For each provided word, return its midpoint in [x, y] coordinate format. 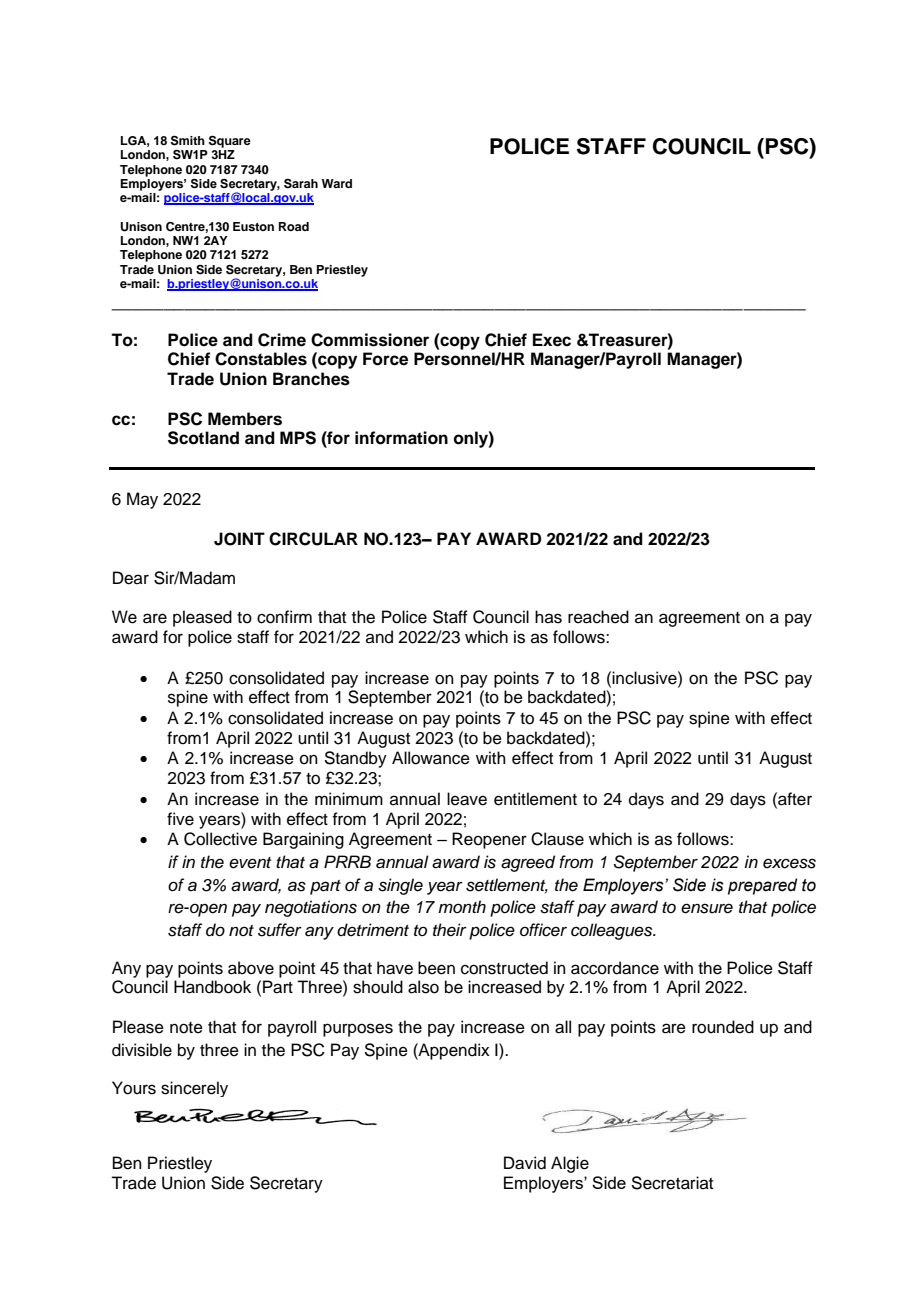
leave [467, 799]
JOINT [239, 539]
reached [598, 617]
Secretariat [672, 1183]
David [525, 1163]
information [401, 438]
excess [789, 863]
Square [230, 141]
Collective [220, 839]
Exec [552, 340]
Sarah [301, 184]
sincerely [194, 1089]
